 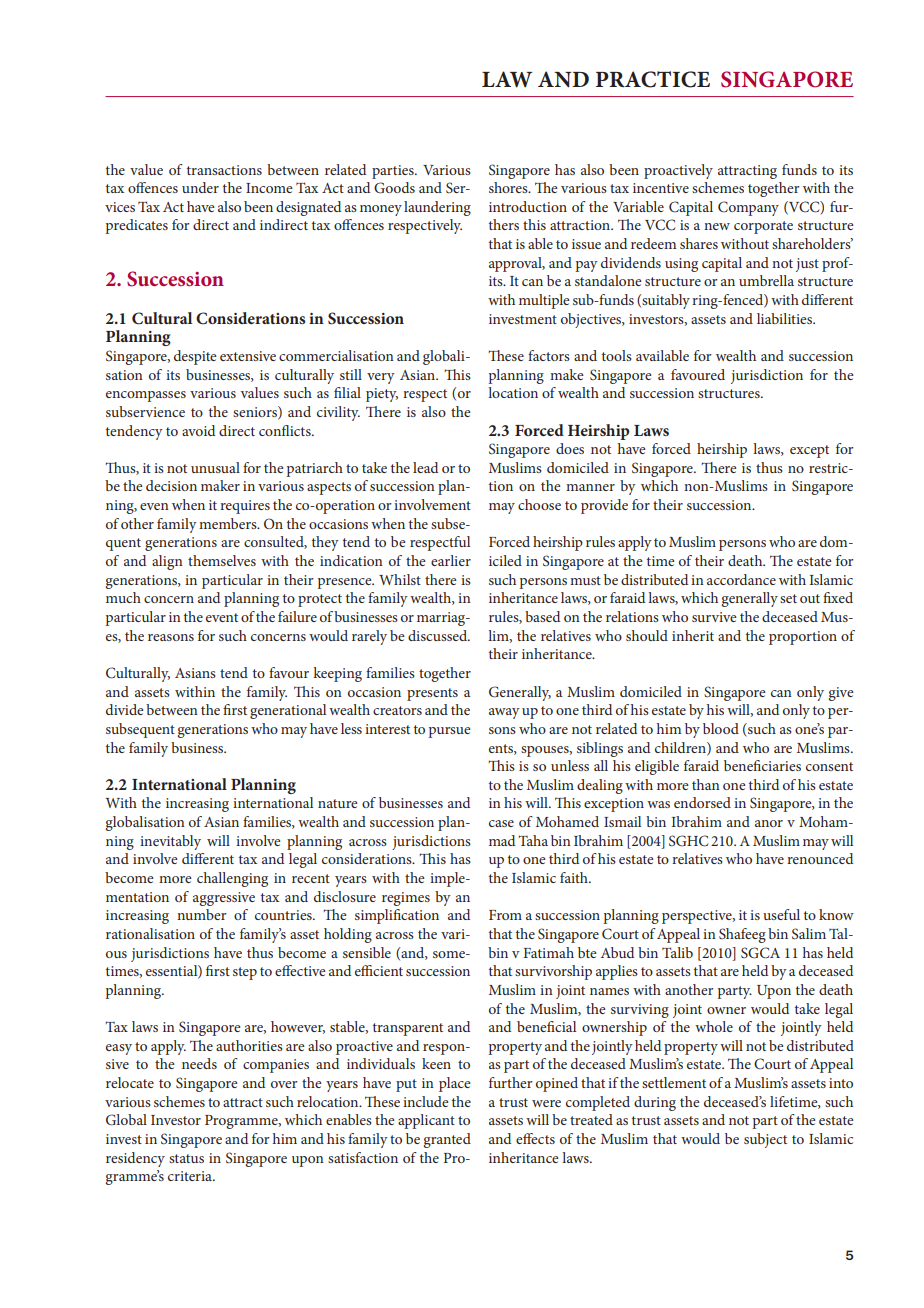 What do you see at coordinates (222, 560) in the screenshot?
I see `themselves` at bounding box center [222, 560].
